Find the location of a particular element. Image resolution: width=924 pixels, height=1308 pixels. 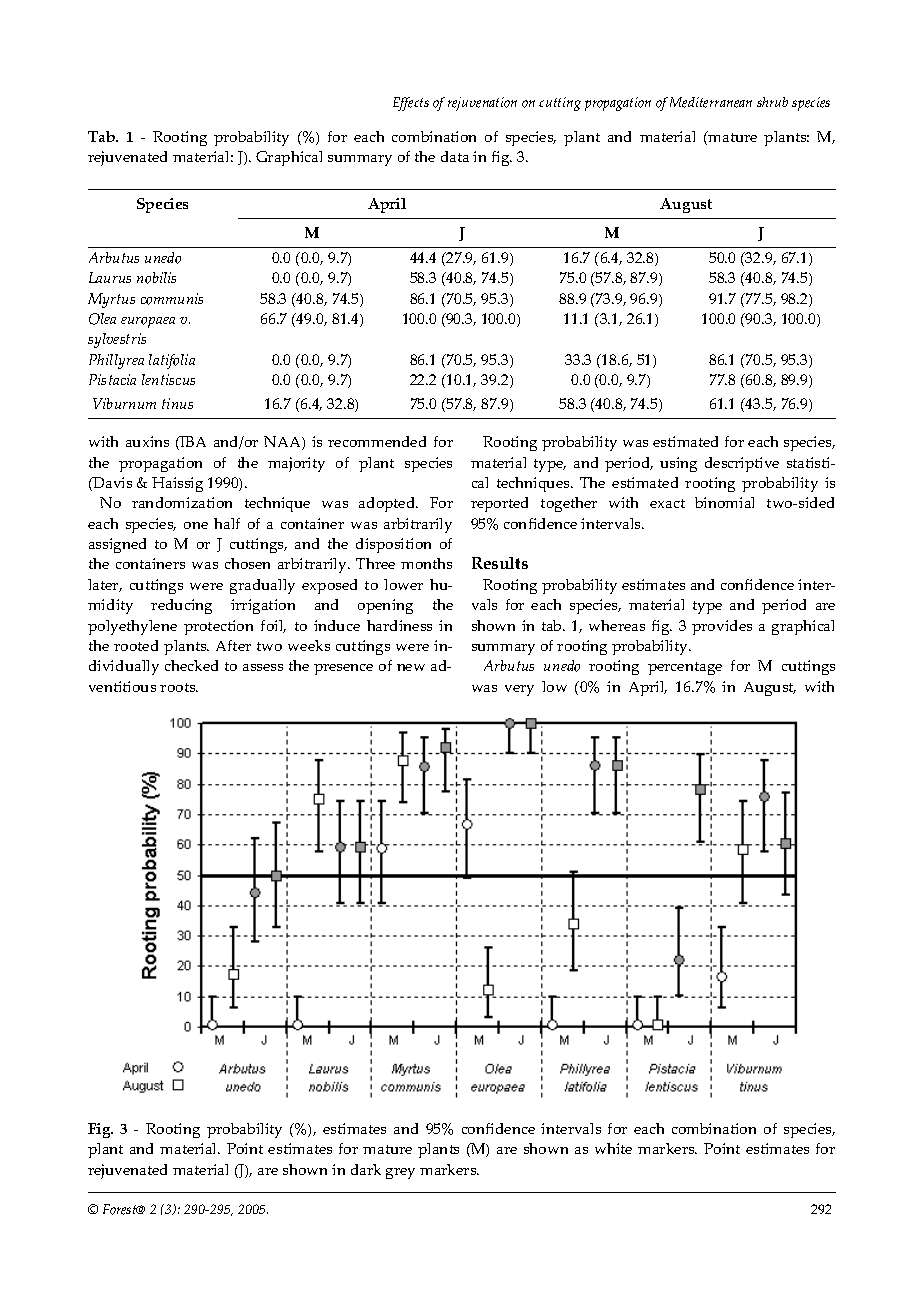

randomization is located at coordinates (182, 502).
